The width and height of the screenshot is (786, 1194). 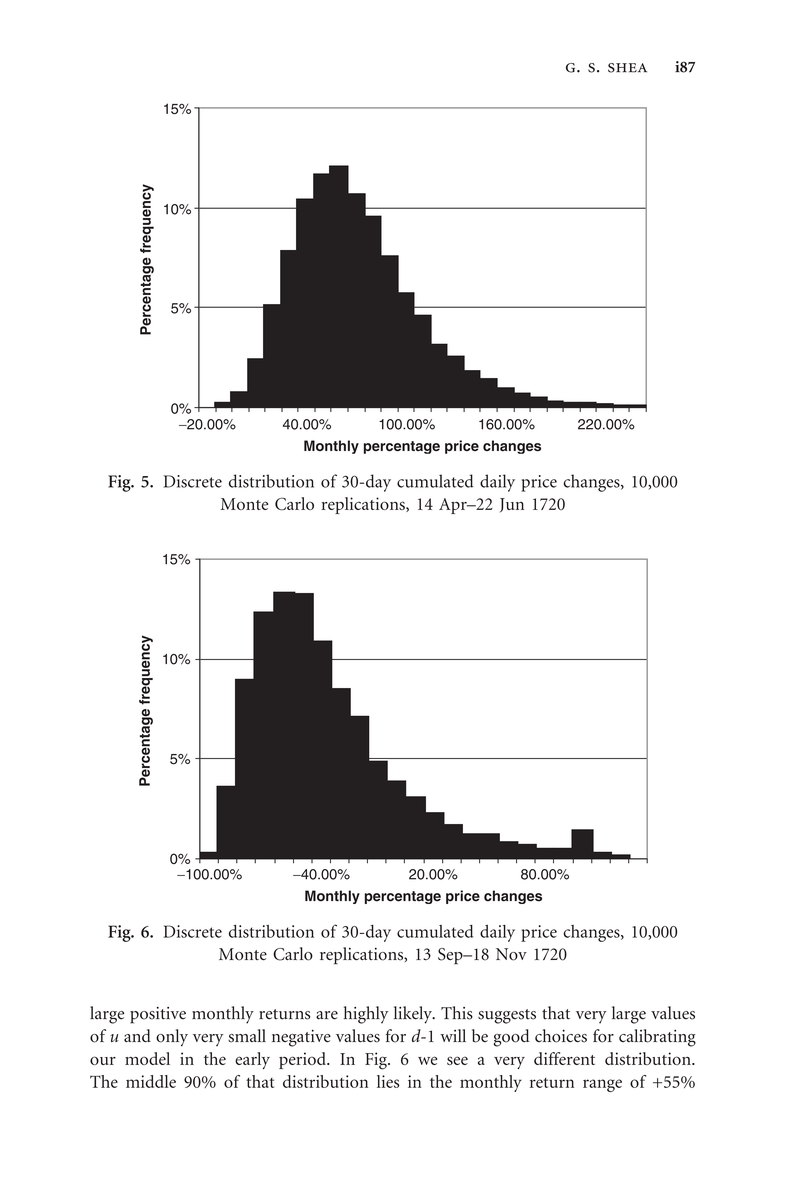 I want to click on This, so click(x=457, y=1013).
